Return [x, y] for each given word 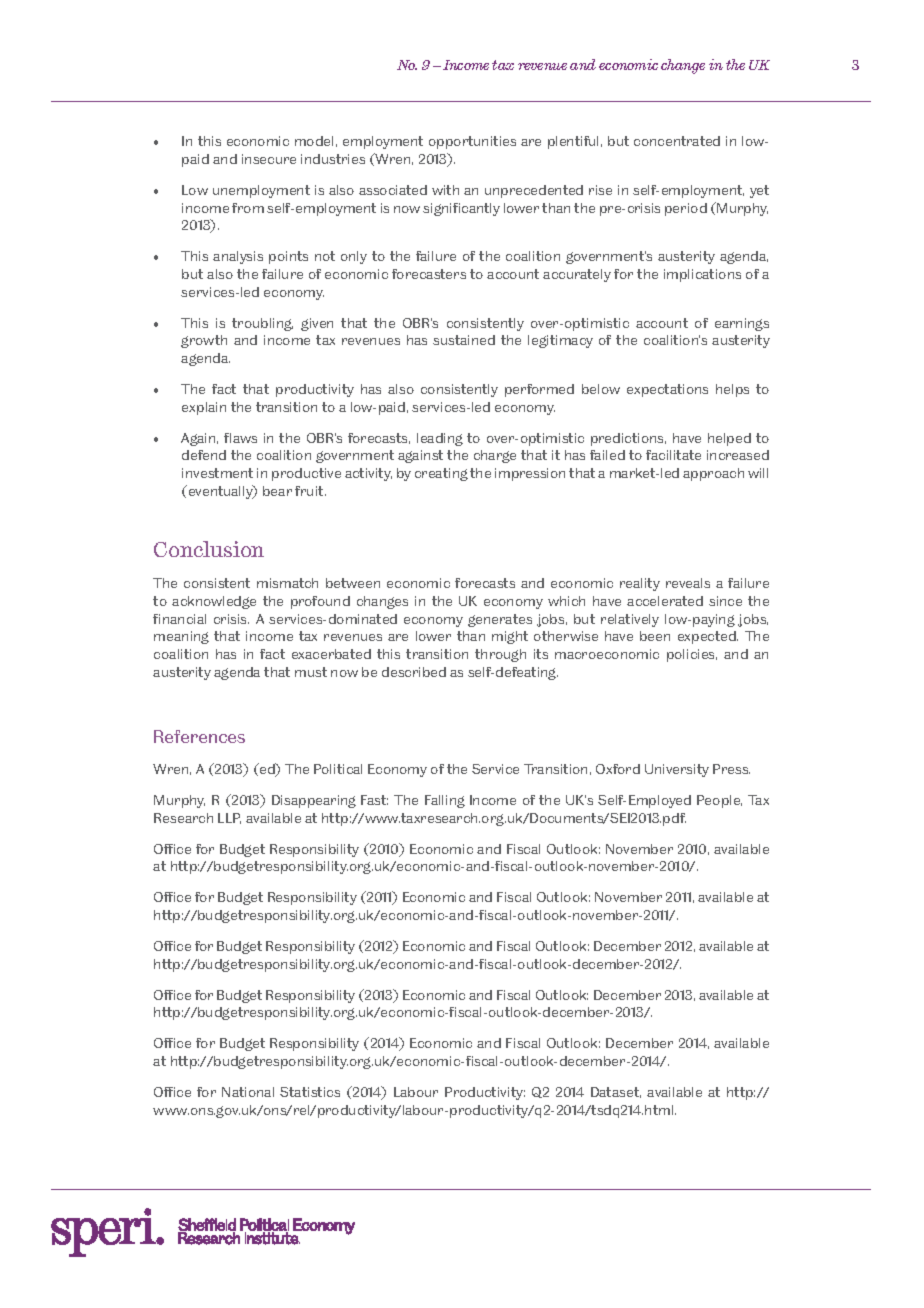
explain [204, 408]
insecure [269, 159]
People [719, 801]
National [248, 1092]
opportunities [472, 142]
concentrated [677, 141]
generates [500, 620]
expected [708, 637]
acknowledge [214, 602]
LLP [229, 818]
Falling [445, 801]
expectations [667, 390]
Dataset [616, 1092]
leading [440, 439]
